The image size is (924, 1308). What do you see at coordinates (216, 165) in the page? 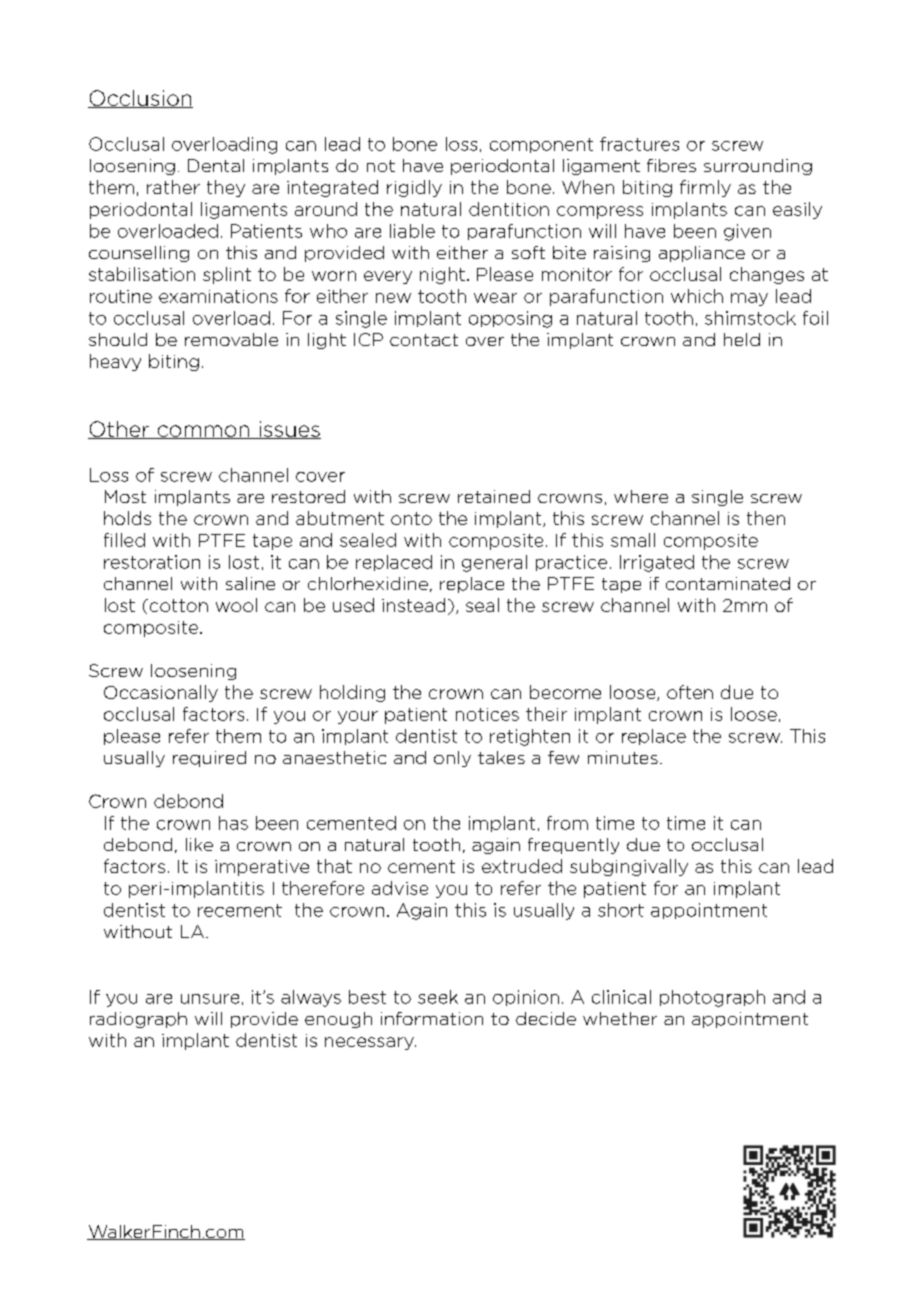
I see `Dental` at bounding box center [216, 165].
